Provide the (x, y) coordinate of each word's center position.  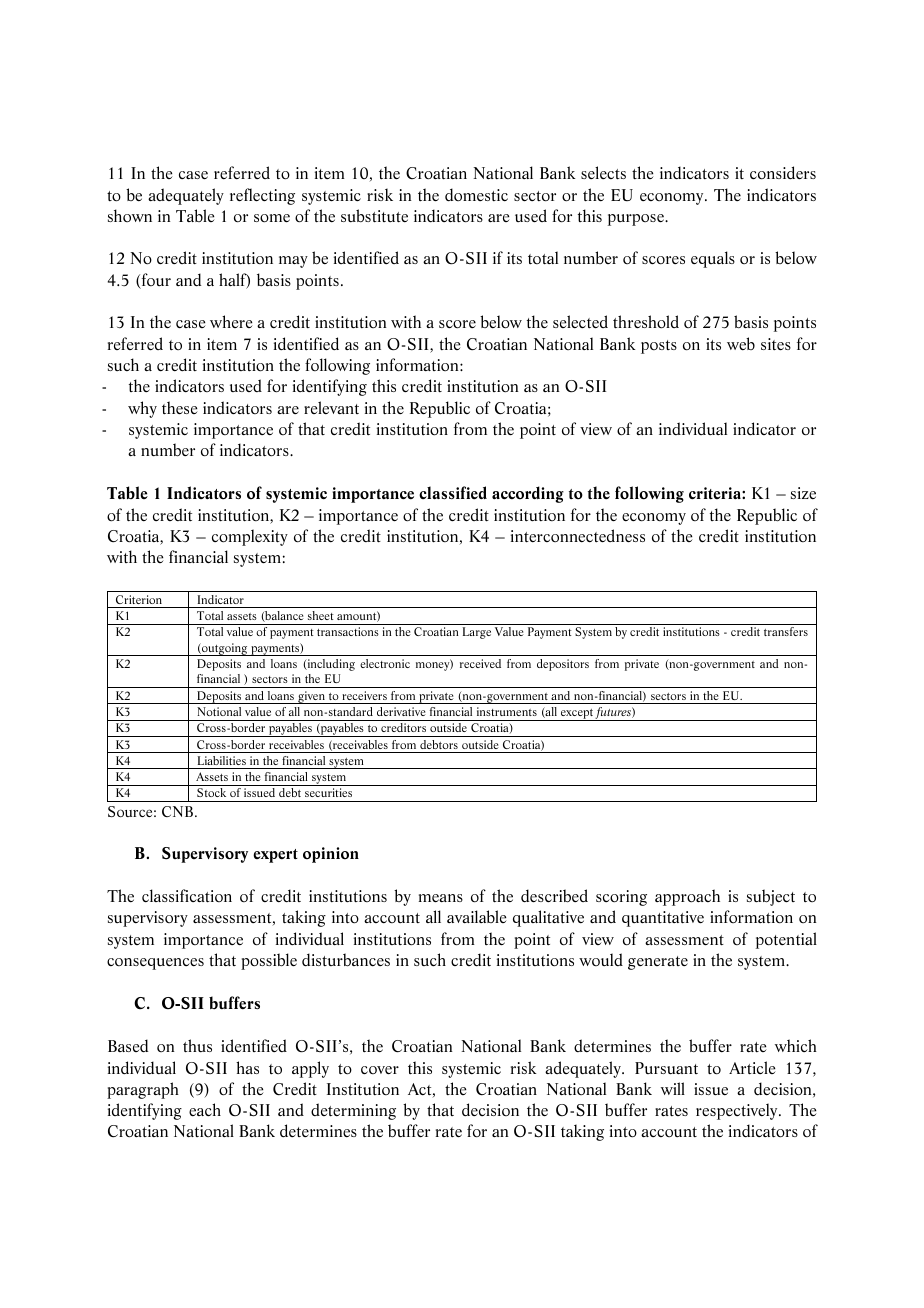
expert (275, 856)
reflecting (262, 196)
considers (783, 173)
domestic (476, 195)
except (577, 715)
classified (453, 493)
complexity (250, 537)
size (803, 493)
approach (687, 897)
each (205, 1109)
